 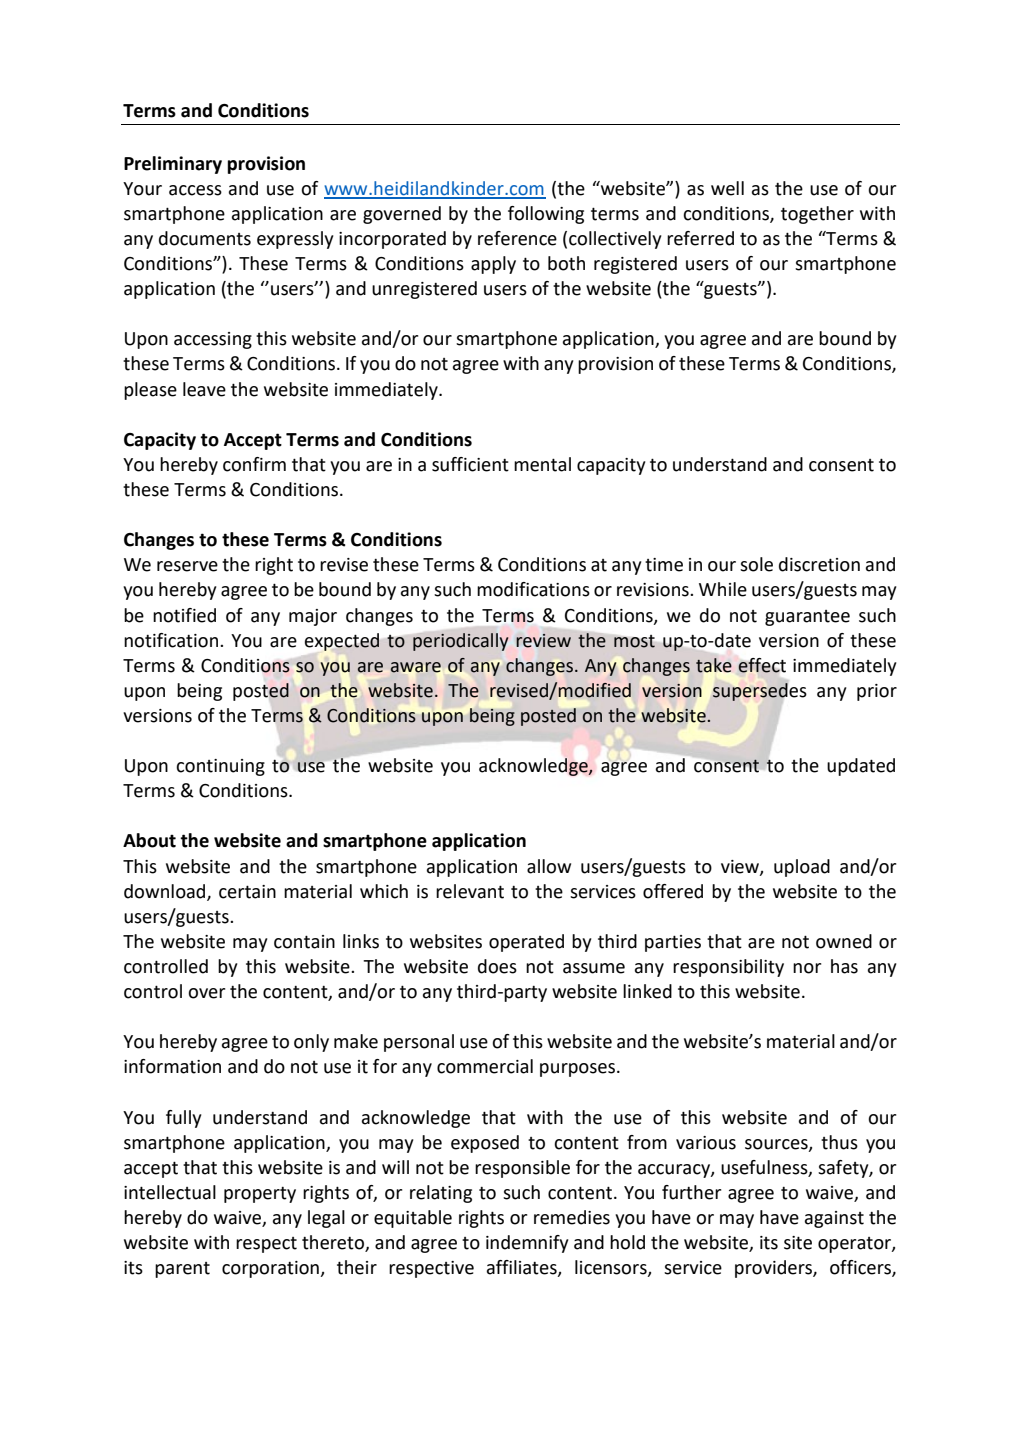 I want to click on nor, so click(x=807, y=968).
